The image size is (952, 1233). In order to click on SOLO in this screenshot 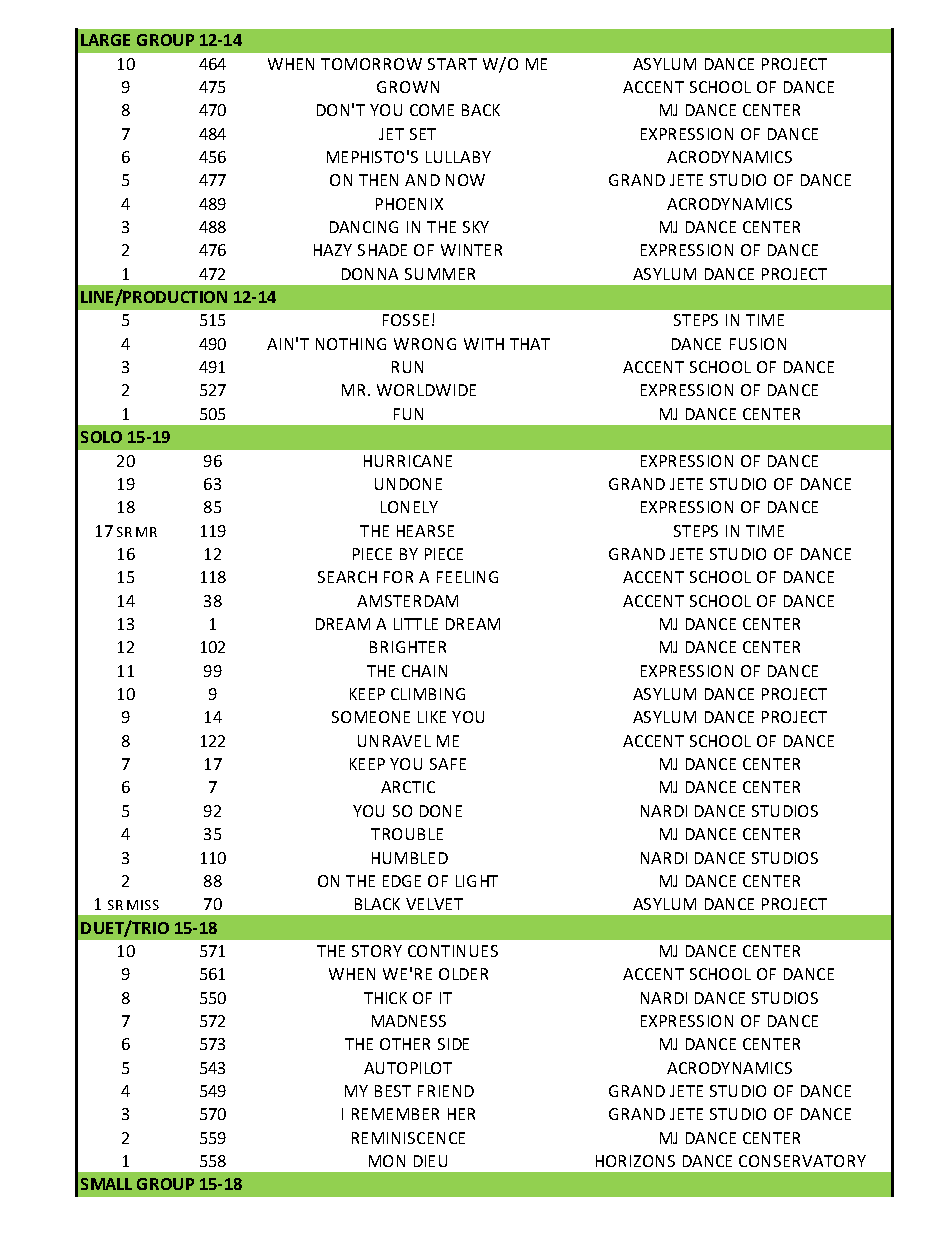, I will do `click(101, 437)`.
